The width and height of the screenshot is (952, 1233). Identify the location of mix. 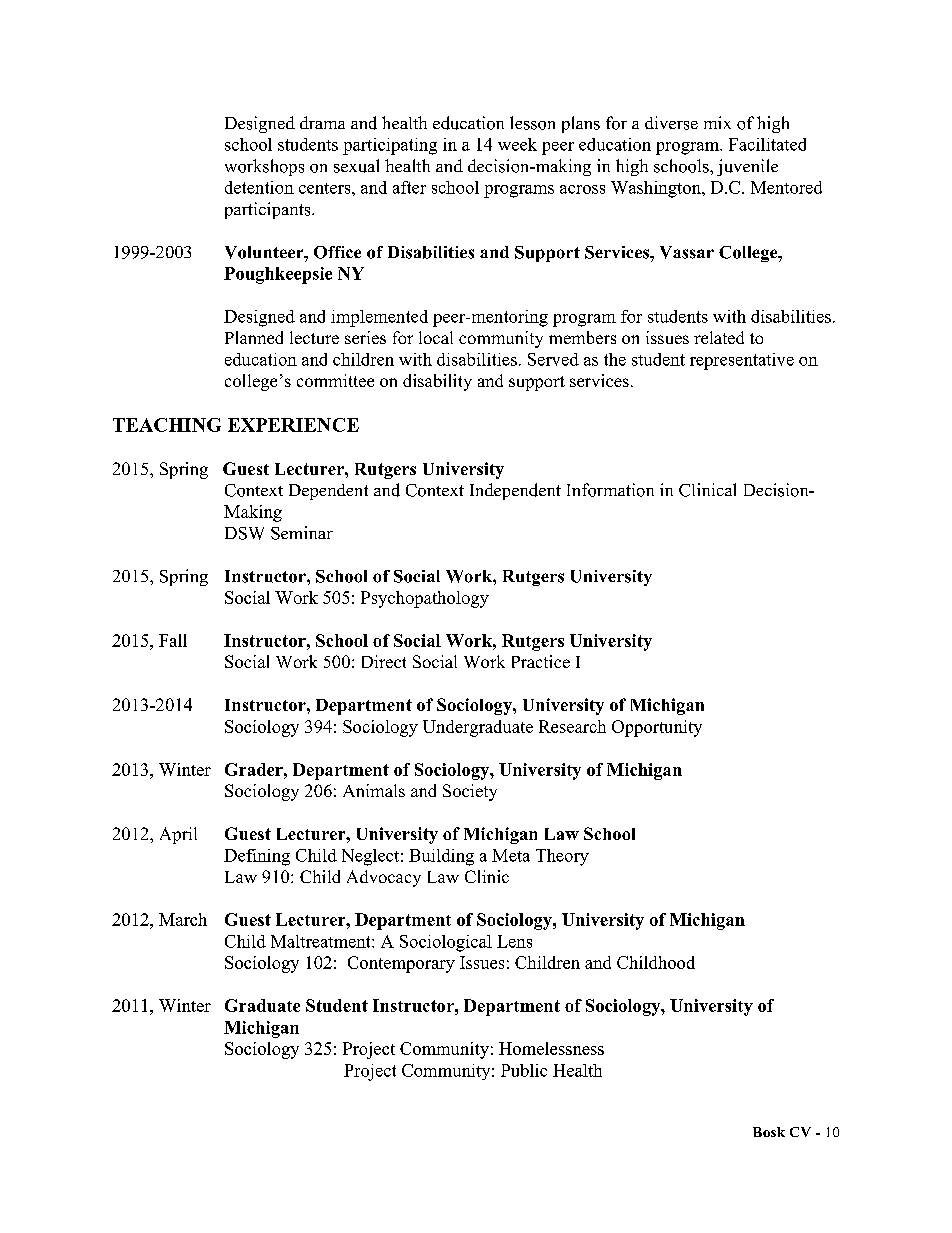
(717, 122).
